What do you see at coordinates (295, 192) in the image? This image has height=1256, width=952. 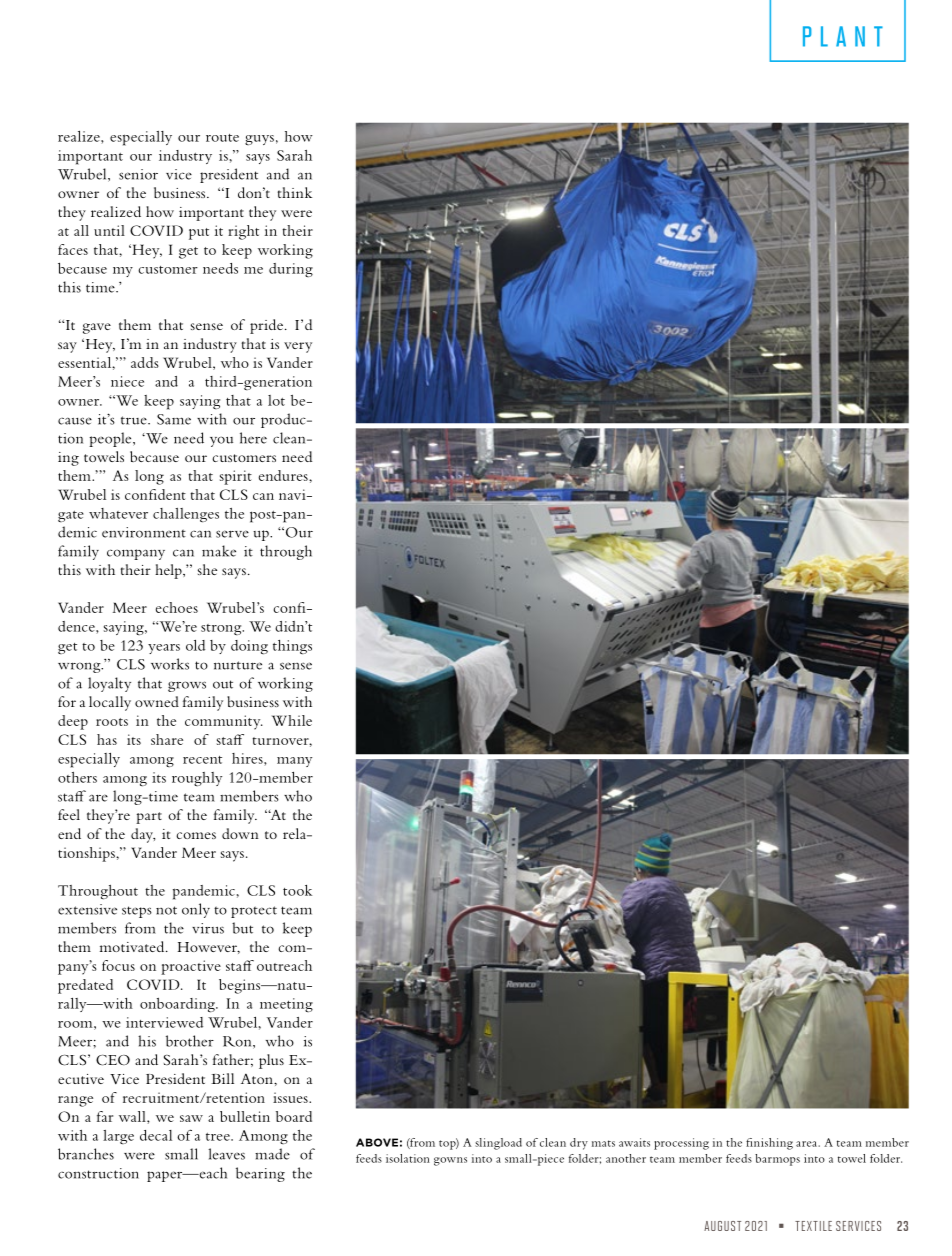 I see `think` at bounding box center [295, 192].
